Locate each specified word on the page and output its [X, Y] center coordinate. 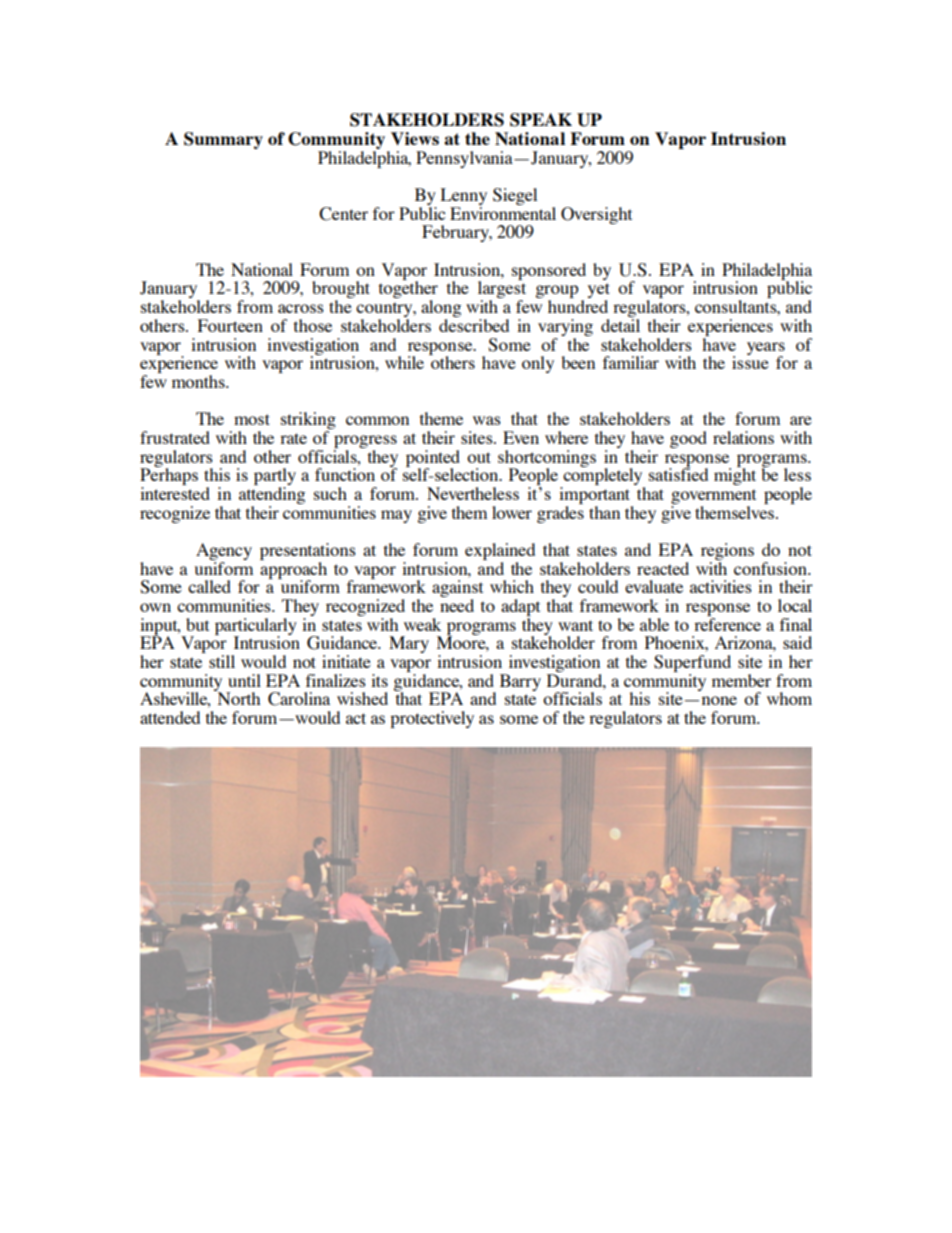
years [766, 349]
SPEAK [541, 120]
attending [272, 497]
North [237, 697]
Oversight [596, 215]
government [713, 498]
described [474, 325]
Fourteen [230, 325]
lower [512, 512]
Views [415, 138]
